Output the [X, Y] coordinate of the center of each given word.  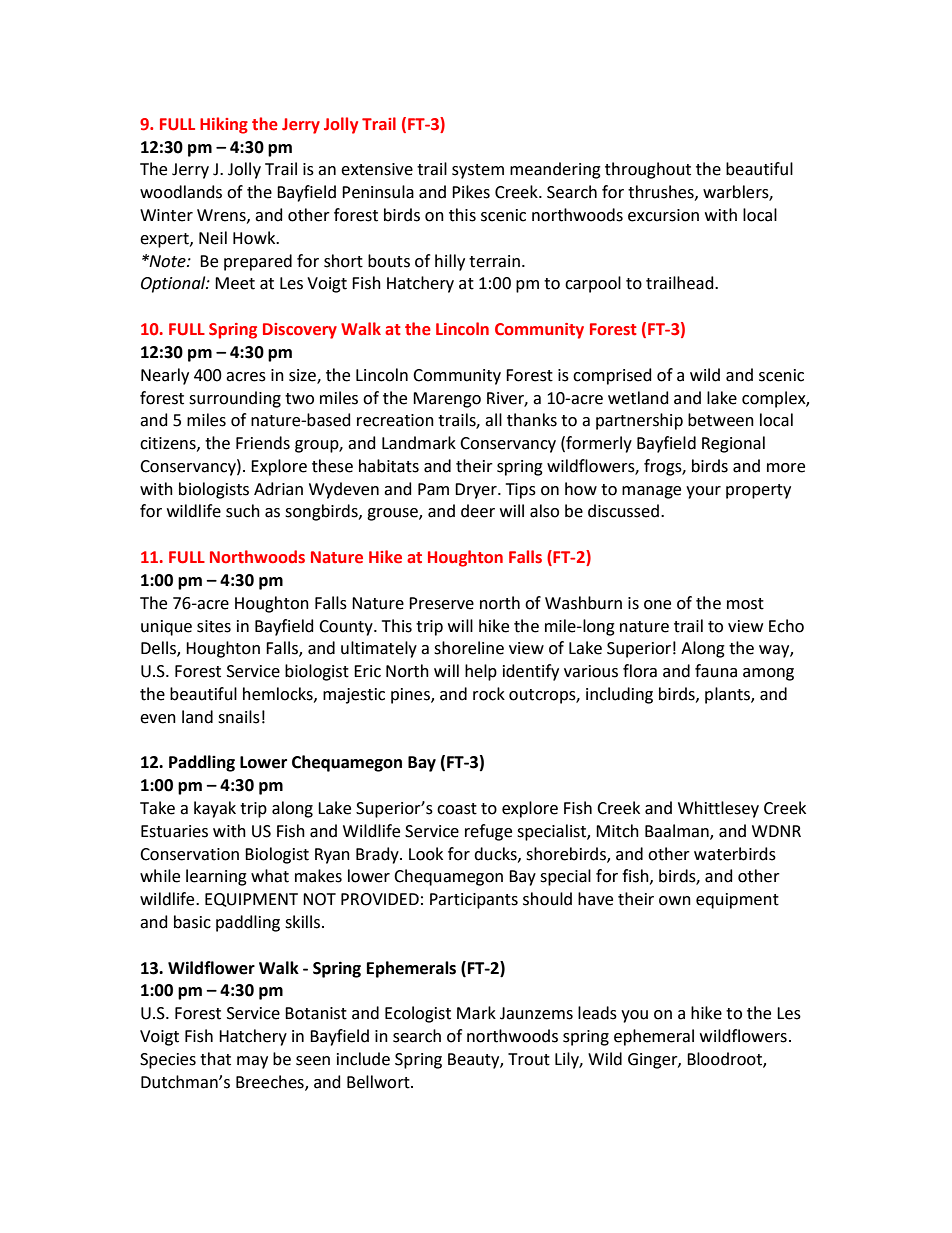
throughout [648, 170]
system [478, 171]
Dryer [477, 491]
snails [239, 717]
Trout [529, 1059]
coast [457, 809]
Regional [733, 444]
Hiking [224, 125]
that [215, 1059]
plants [728, 695]
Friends [263, 443]
